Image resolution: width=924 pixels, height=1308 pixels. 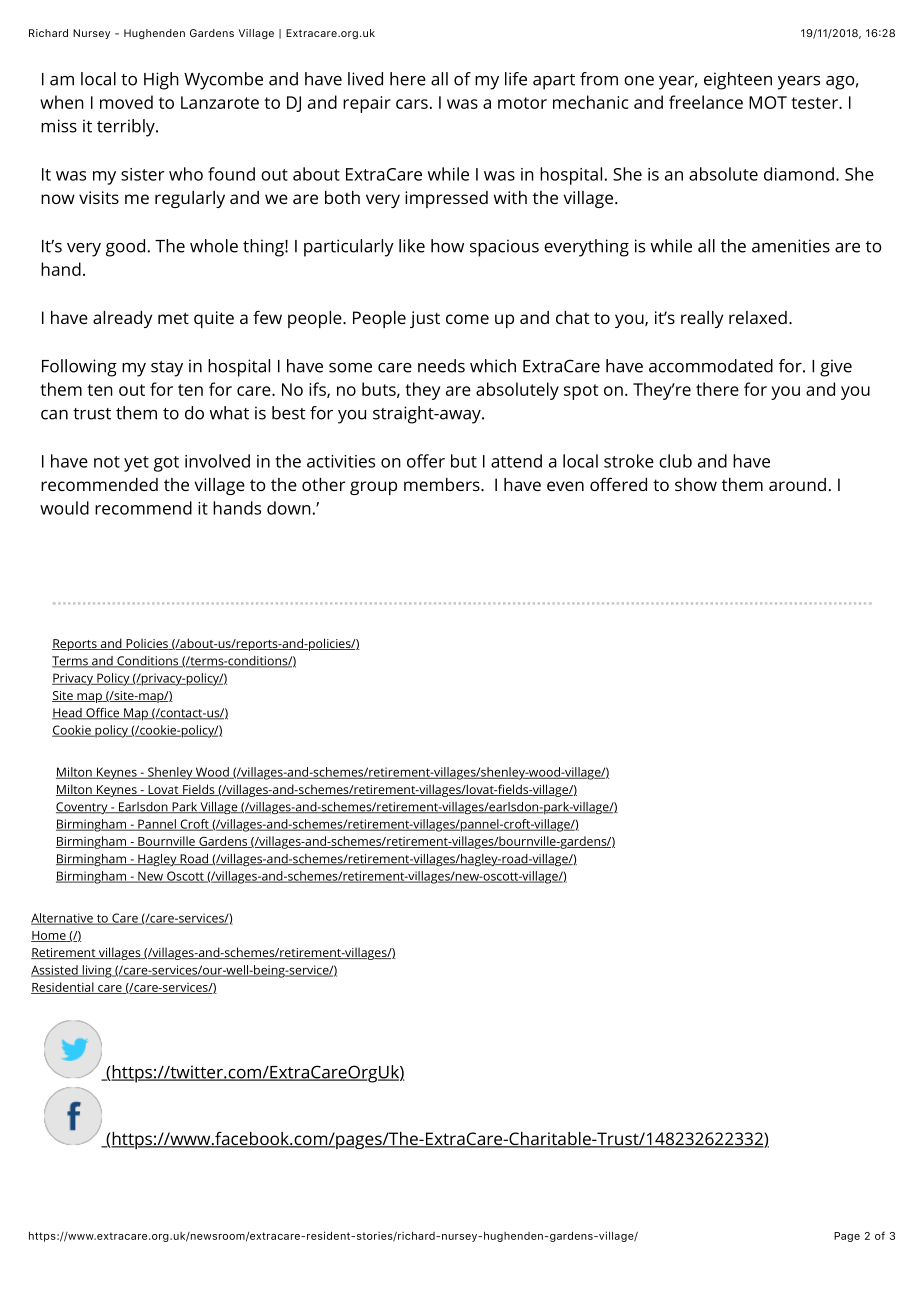 What do you see at coordinates (68, 714) in the document?
I see `Head` at bounding box center [68, 714].
